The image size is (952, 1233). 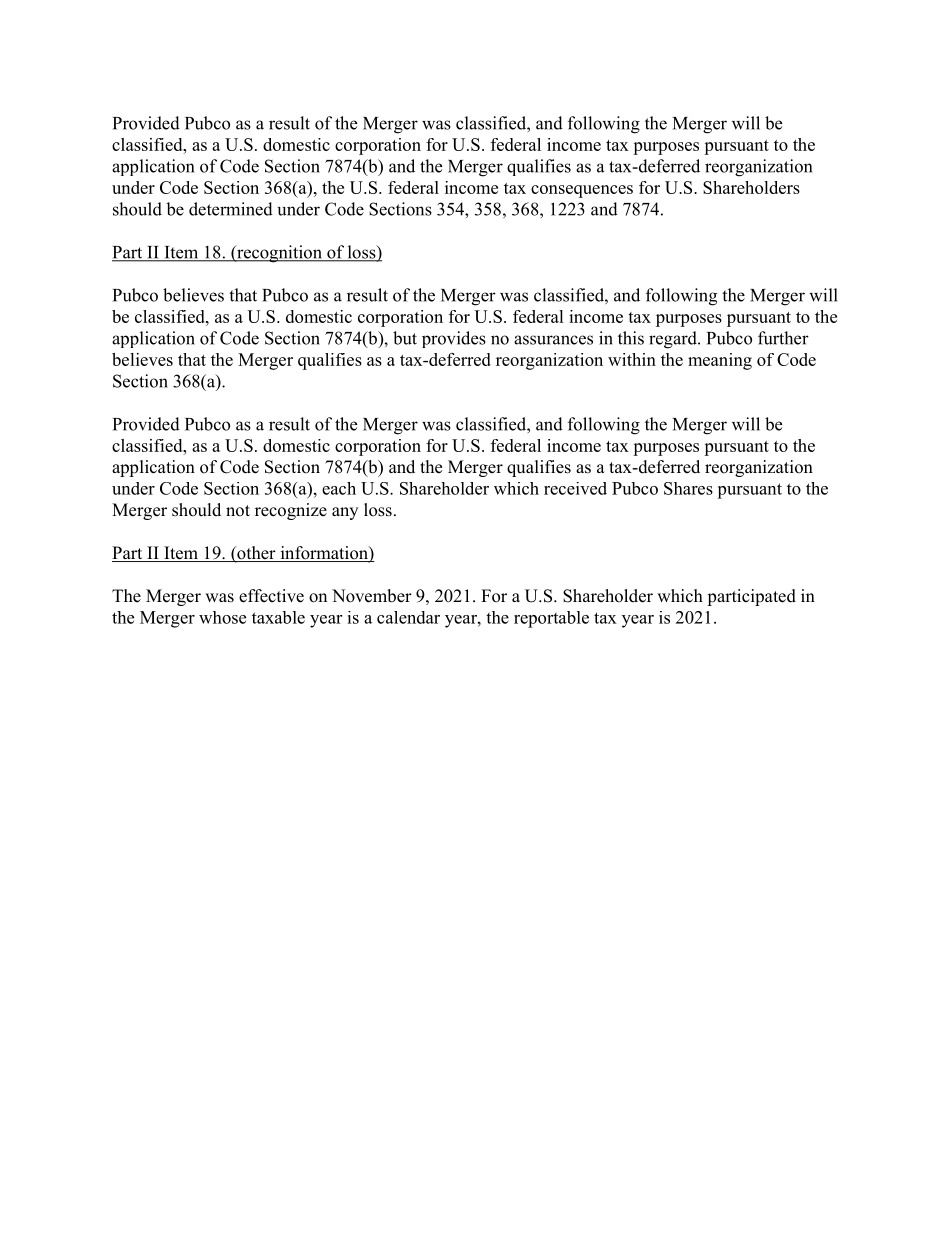 I want to click on recognition, so click(x=279, y=254).
